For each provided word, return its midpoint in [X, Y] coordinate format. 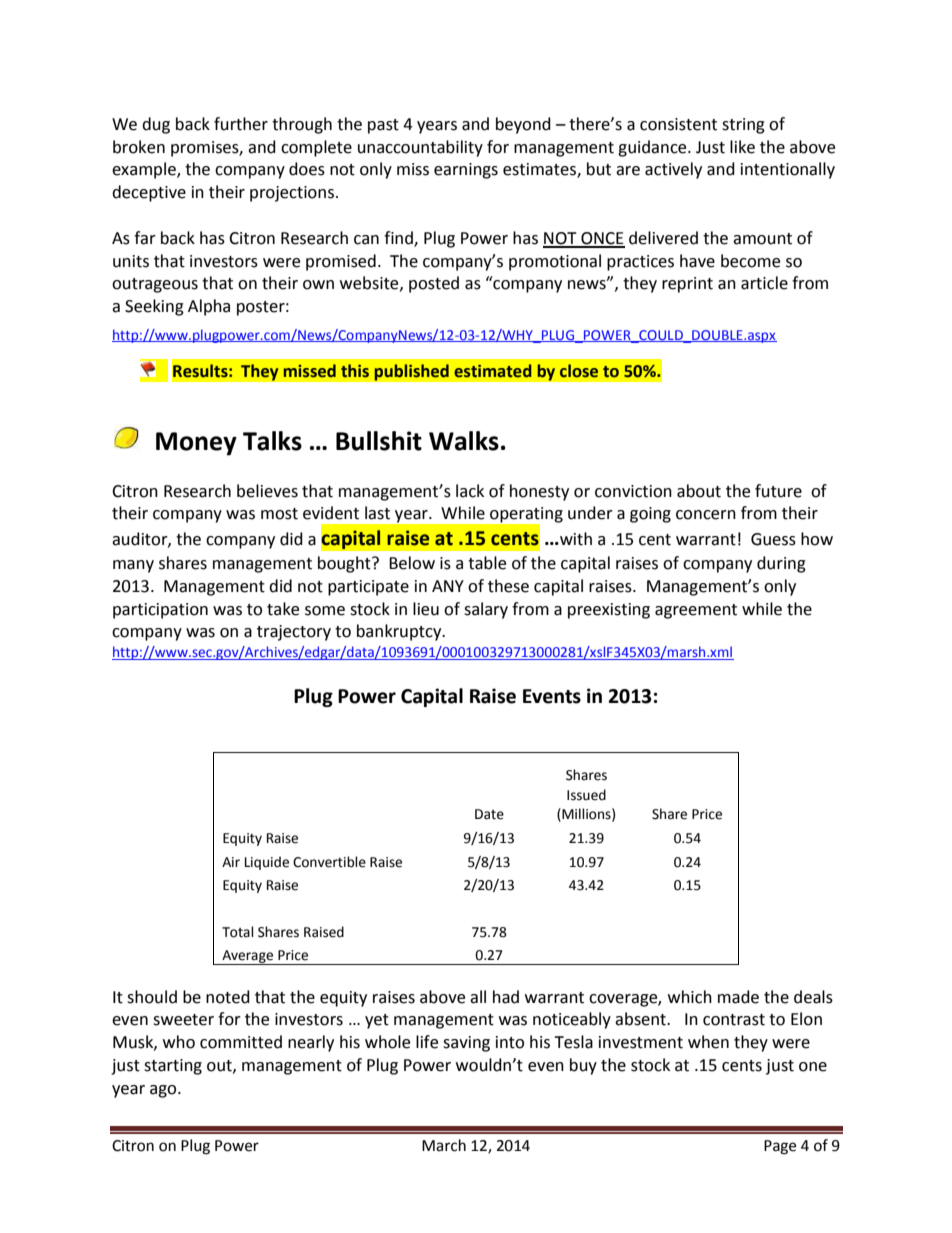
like [742, 147]
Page [780, 1147]
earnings [466, 171]
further [241, 124]
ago [164, 1091]
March [444, 1145]
